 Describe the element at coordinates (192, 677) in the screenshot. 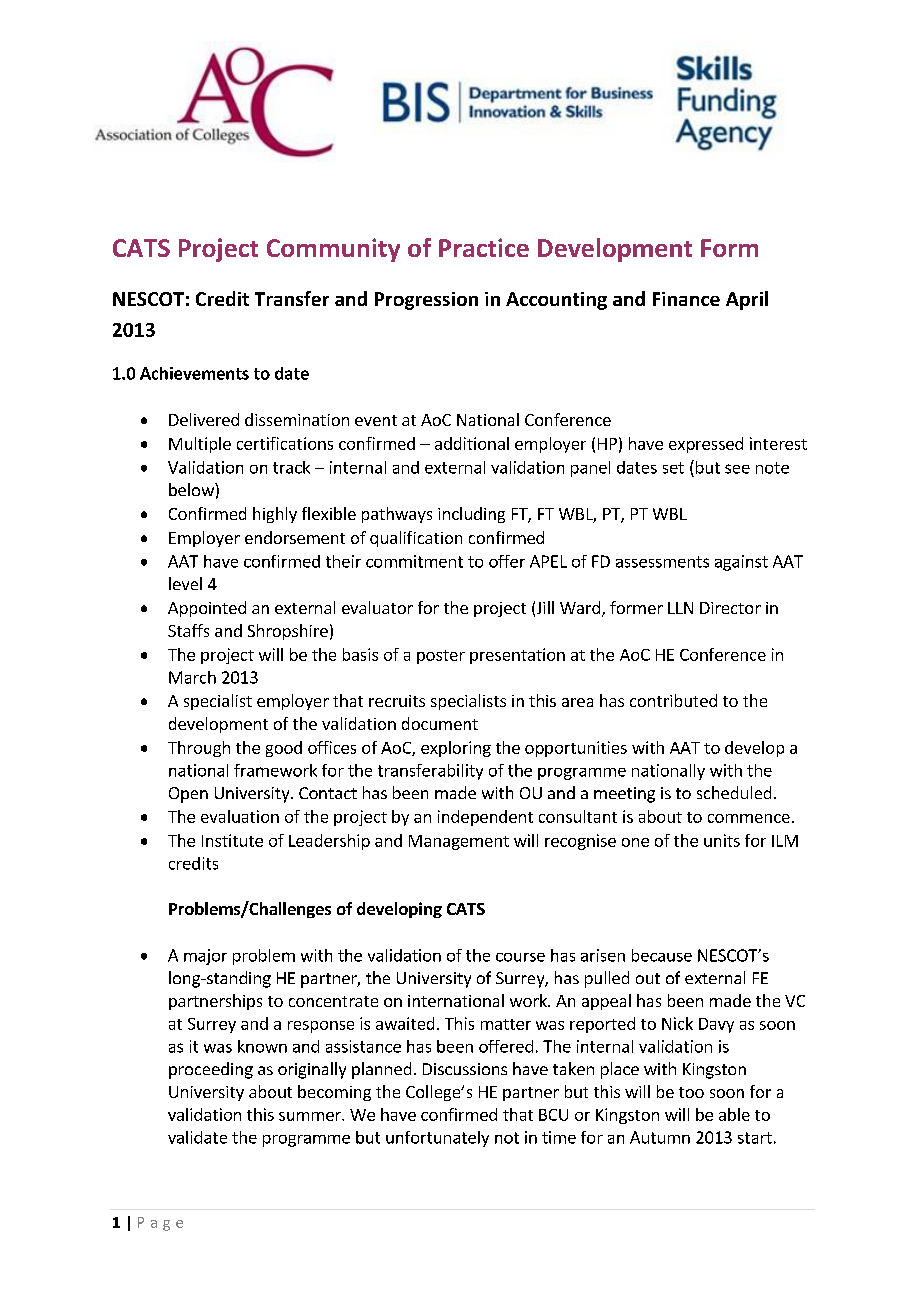

I see `March` at that location.
